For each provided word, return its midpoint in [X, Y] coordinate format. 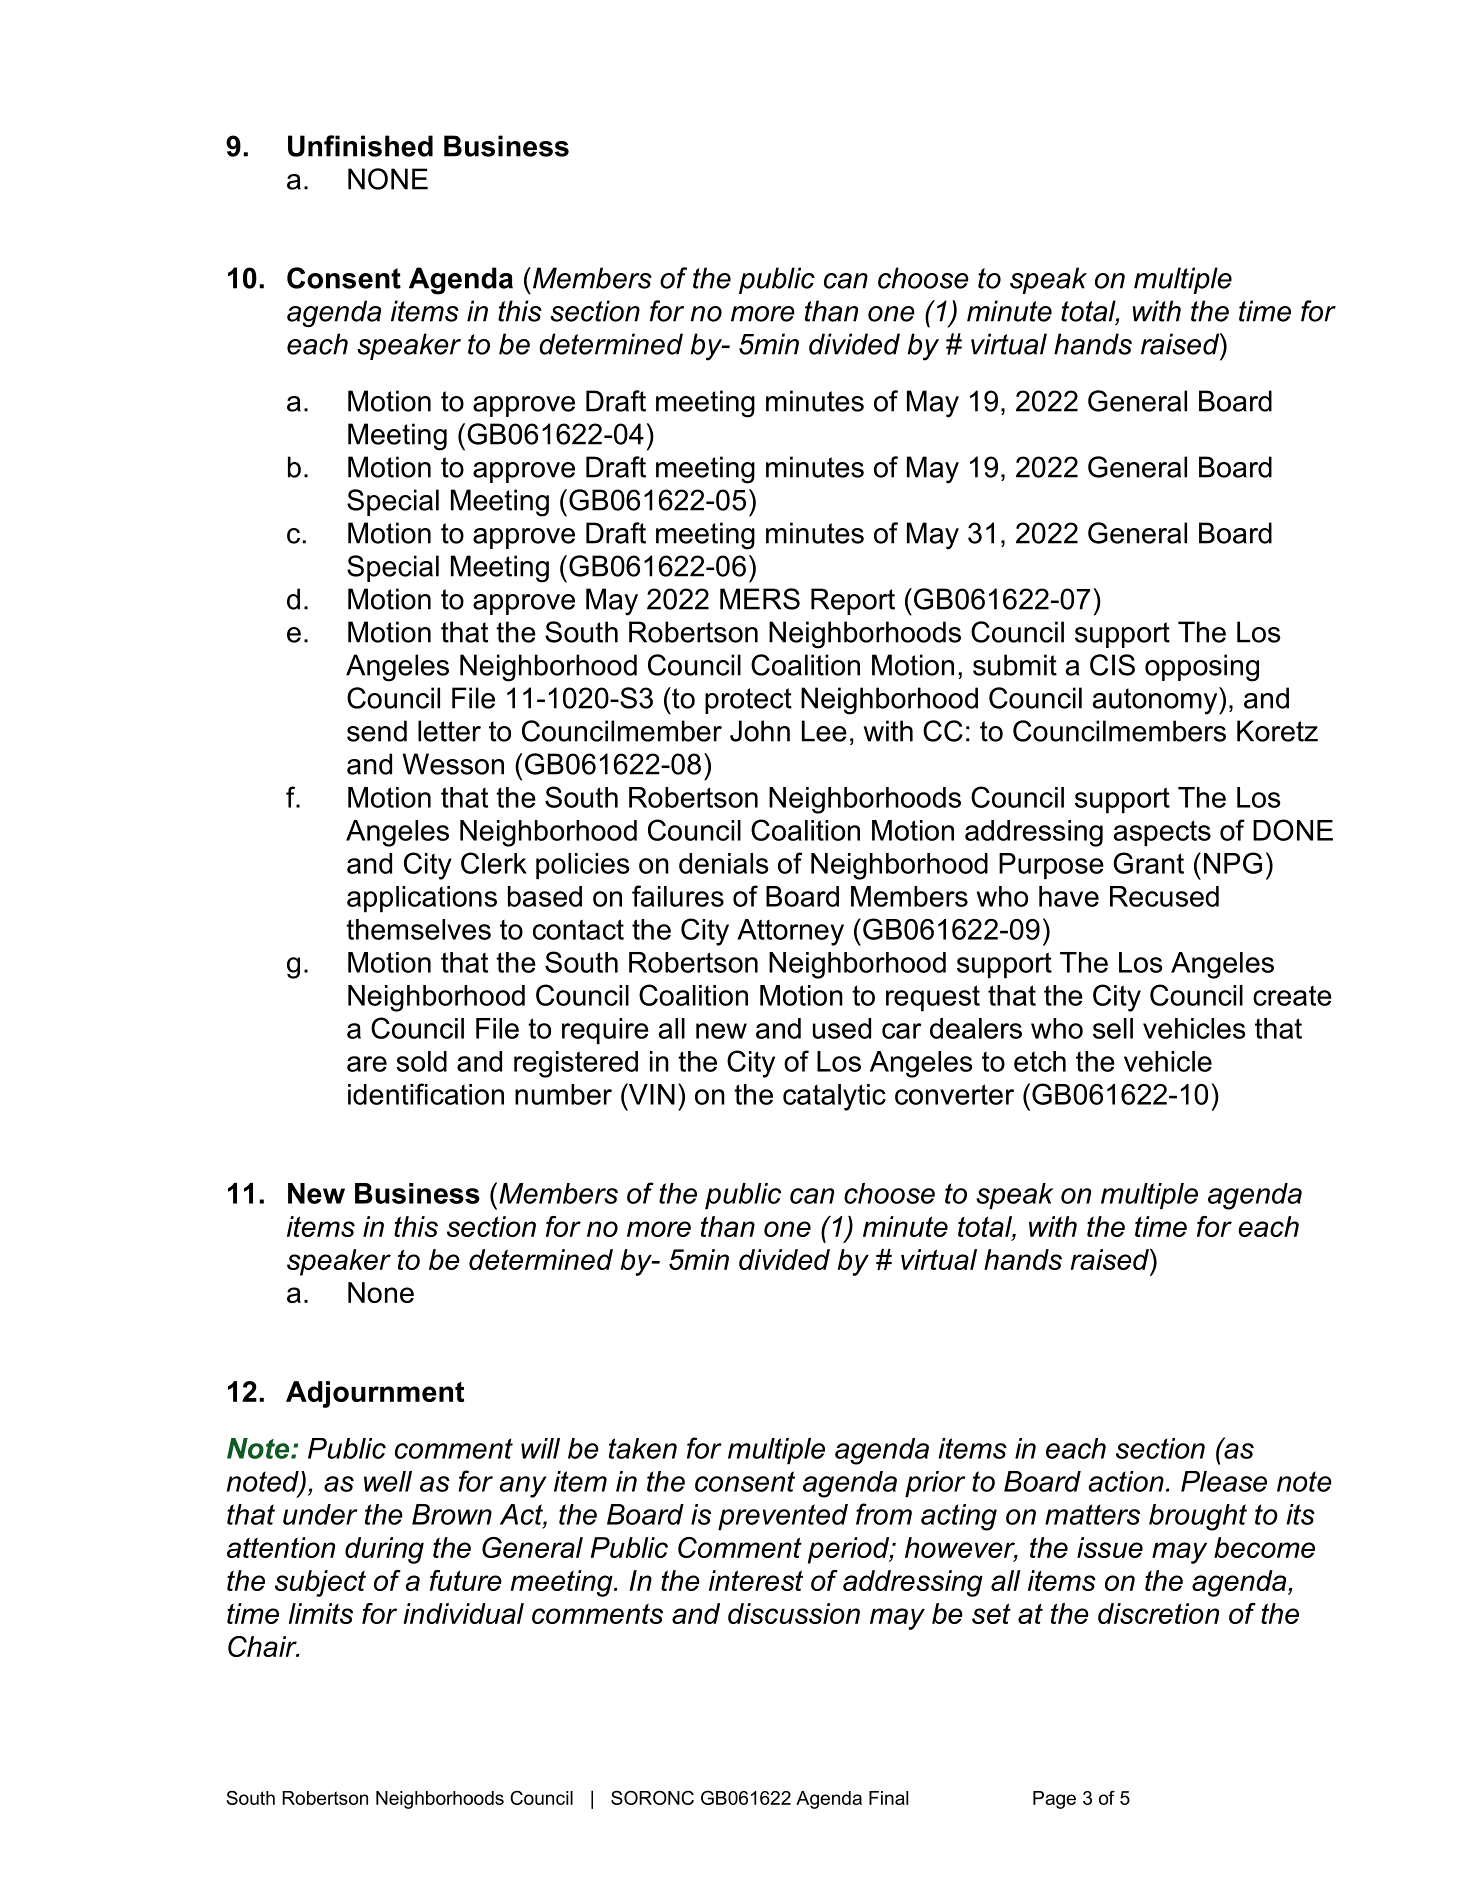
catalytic [834, 1097]
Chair [263, 1646]
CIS [1112, 665]
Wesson [453, 764]
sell [1113, 1028]
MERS [760, 599]
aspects [1162, 833]
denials [723, 863]
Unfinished [360, 146]
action [1126, 1481]
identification [426, 1094]
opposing [1202, 668]
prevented [783, 1517]
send [377, 731]
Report [853, 601]
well [388, 1481]
